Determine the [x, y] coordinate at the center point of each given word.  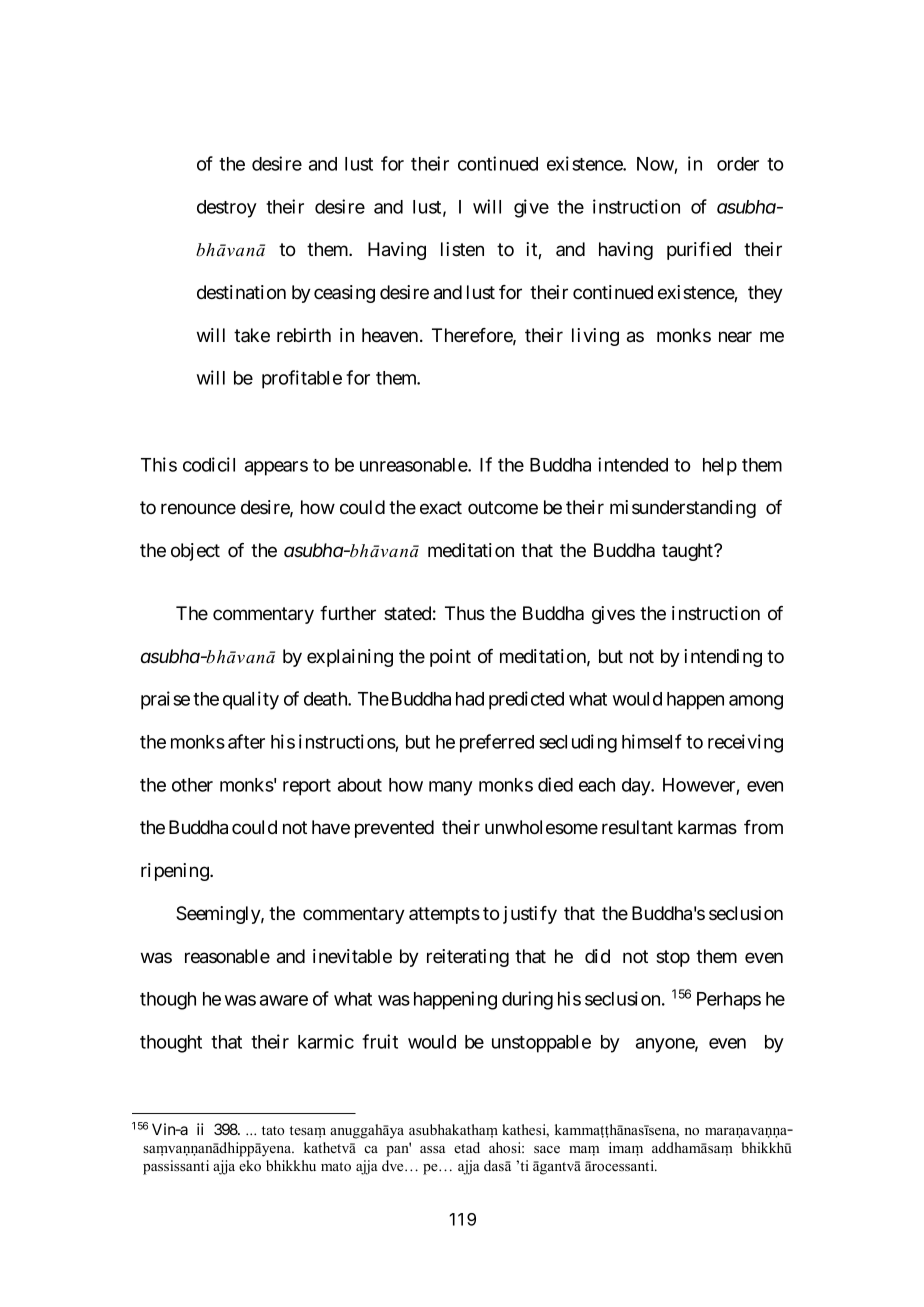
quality [251, 700]
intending [723, 658]
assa [432, 1149]
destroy [227, 209]
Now [655, 164]
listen [462, 249]
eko [250, 1165]
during [527, 1000]
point [450, 658]
